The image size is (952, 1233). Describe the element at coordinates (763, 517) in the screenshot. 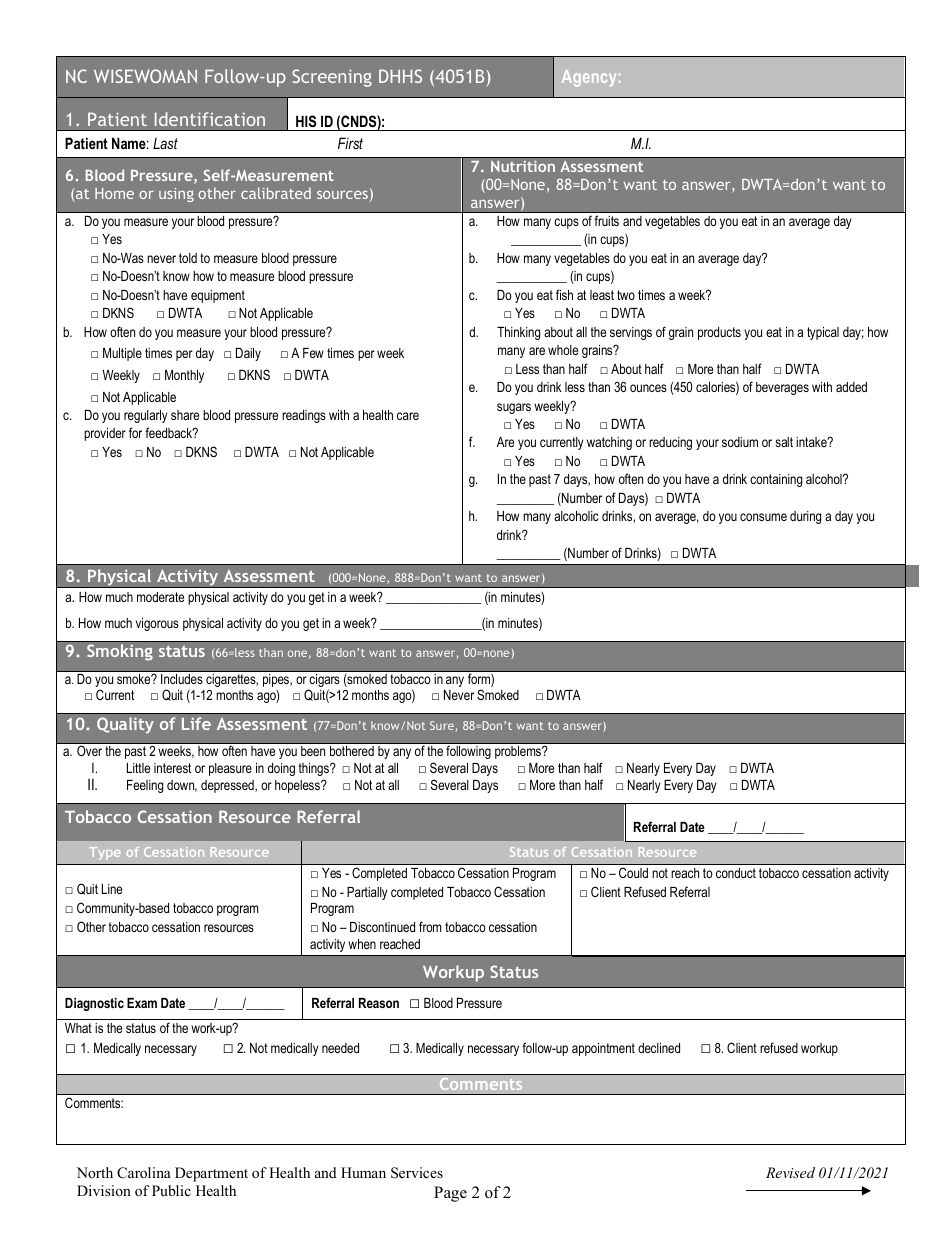

I see `consume` at that location.
